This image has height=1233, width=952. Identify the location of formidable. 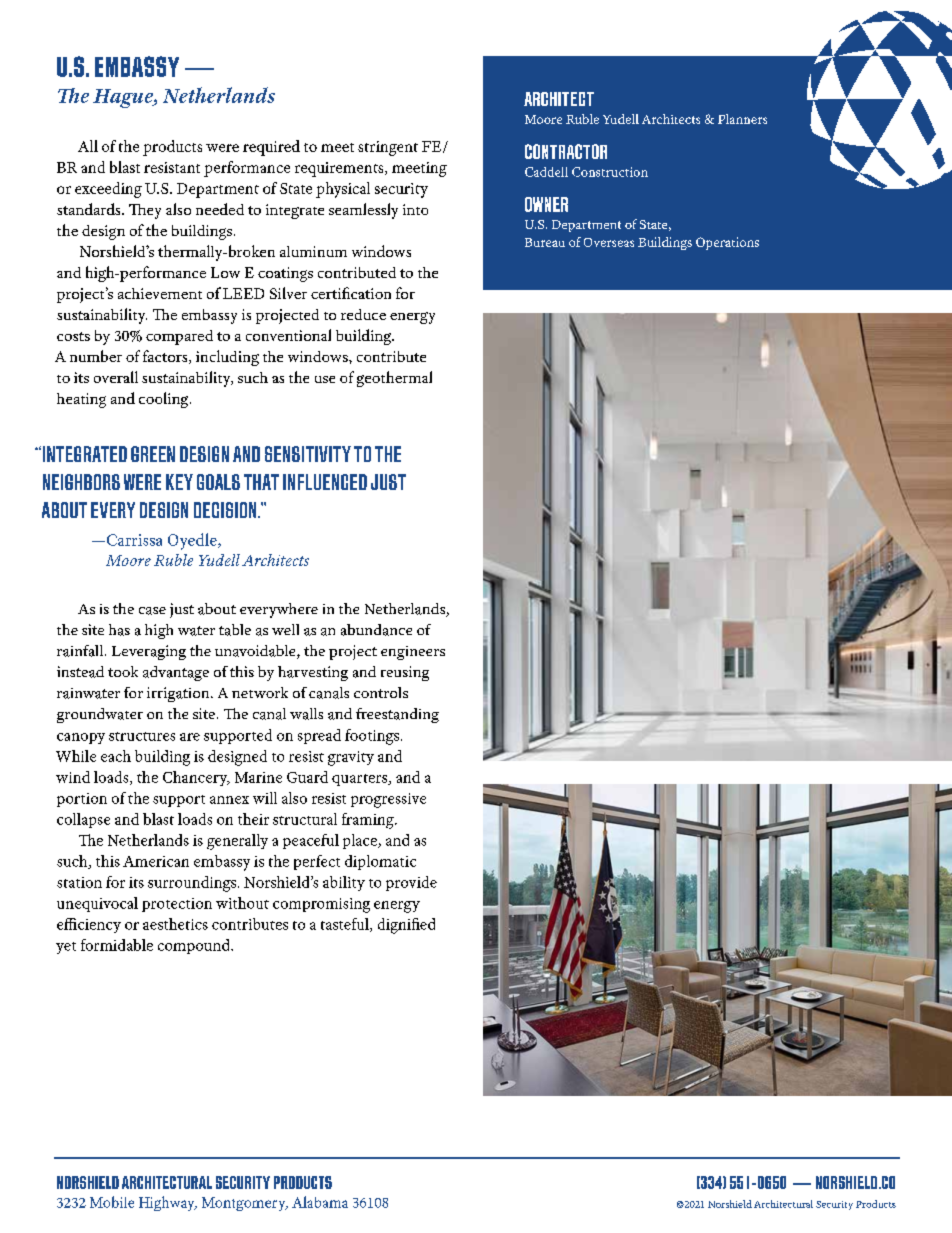
(117, 945).
